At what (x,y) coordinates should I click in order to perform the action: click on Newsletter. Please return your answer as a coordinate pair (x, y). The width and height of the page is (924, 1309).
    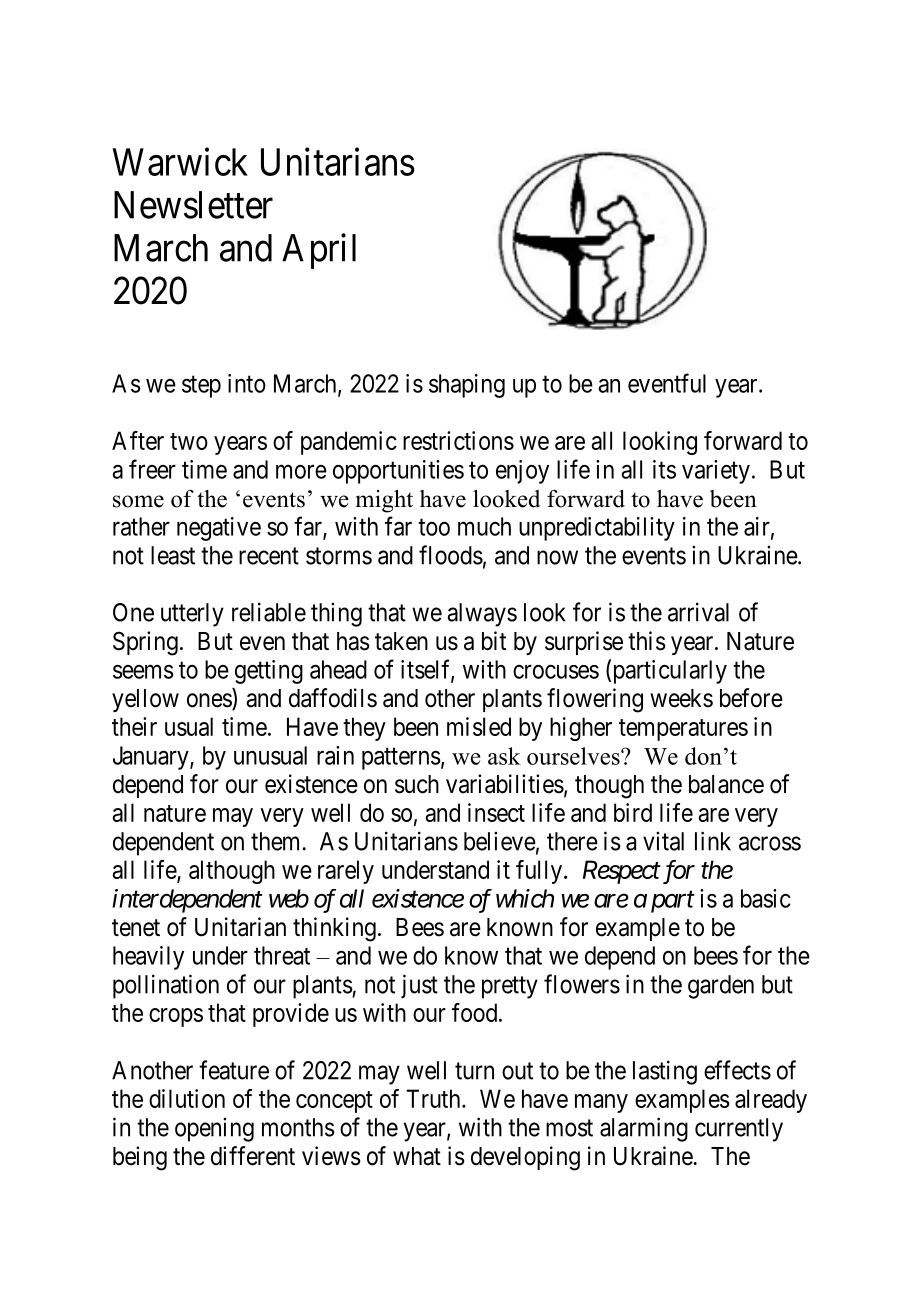
    Looking at the image, I should click on (193, 205).
